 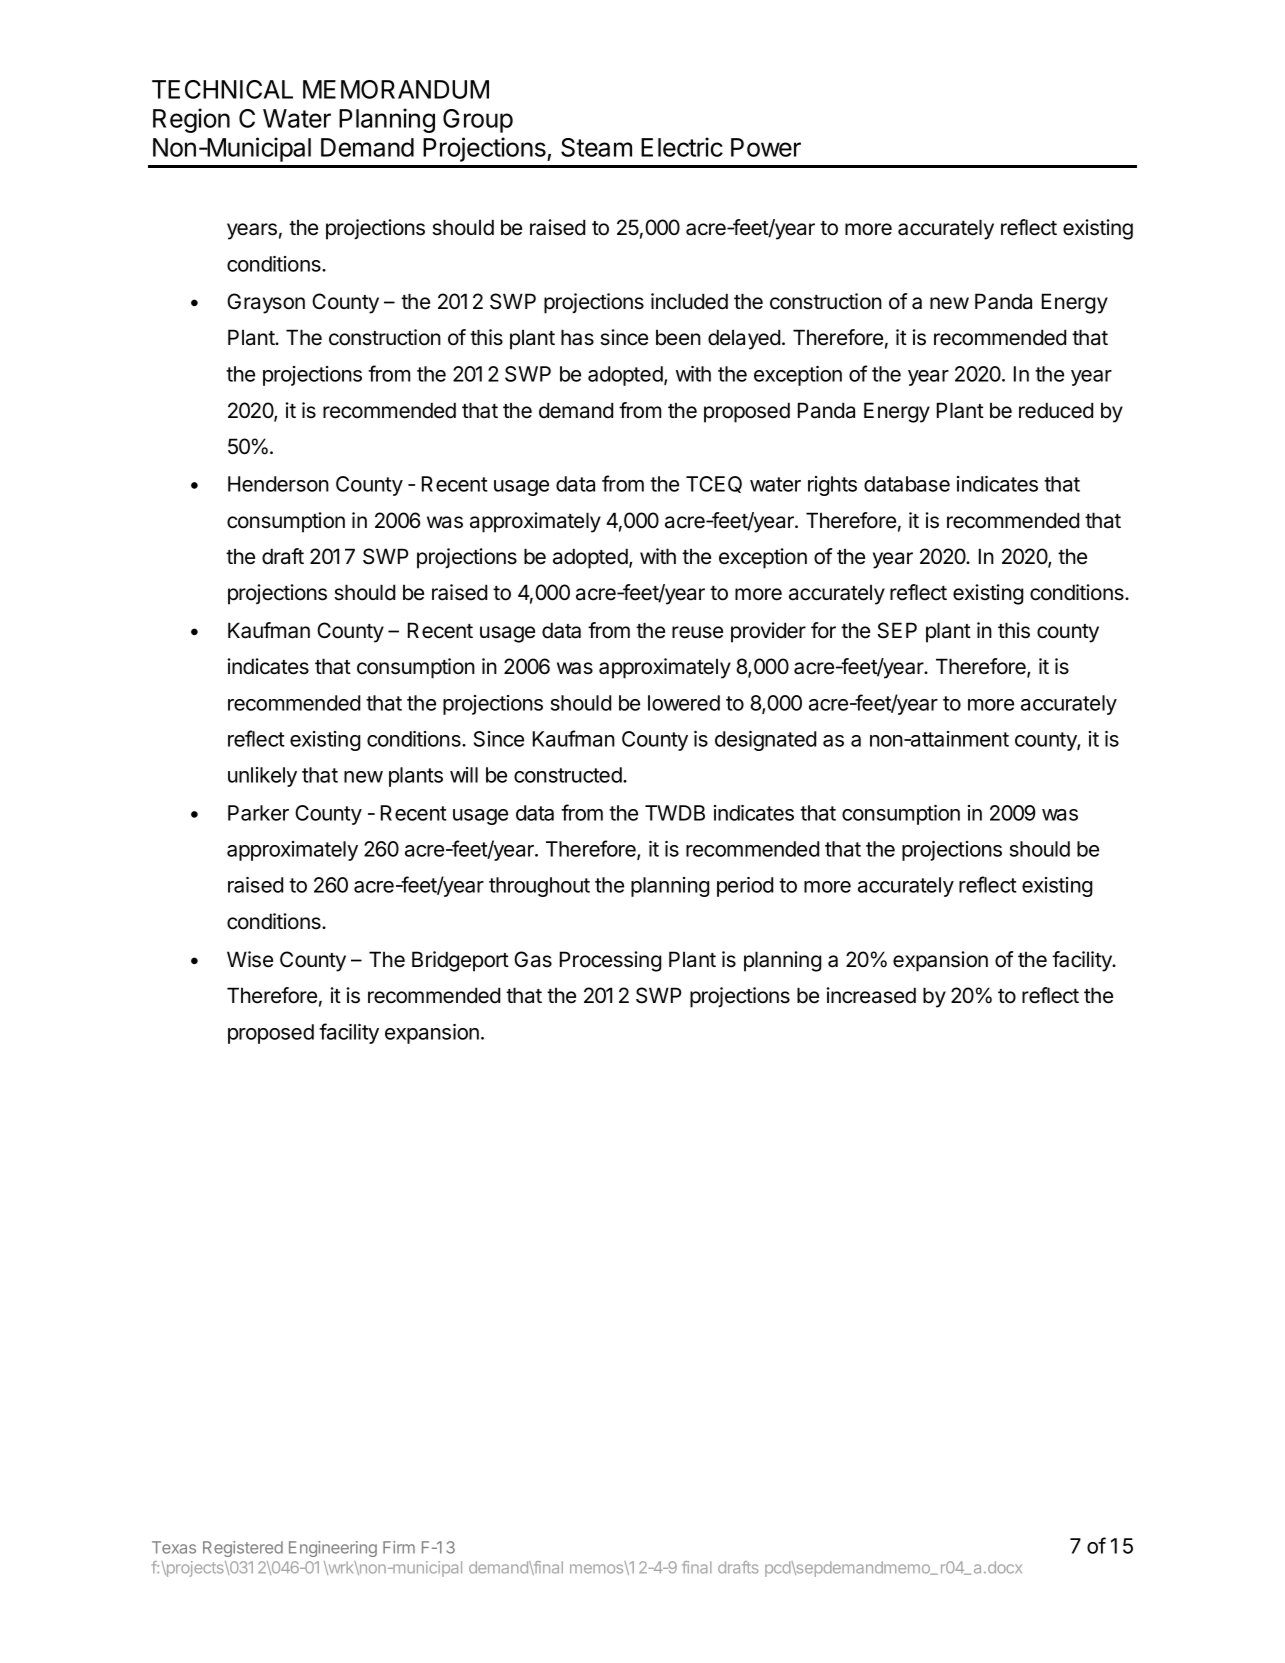 I want to click on has, so click(x=577, y=337).
